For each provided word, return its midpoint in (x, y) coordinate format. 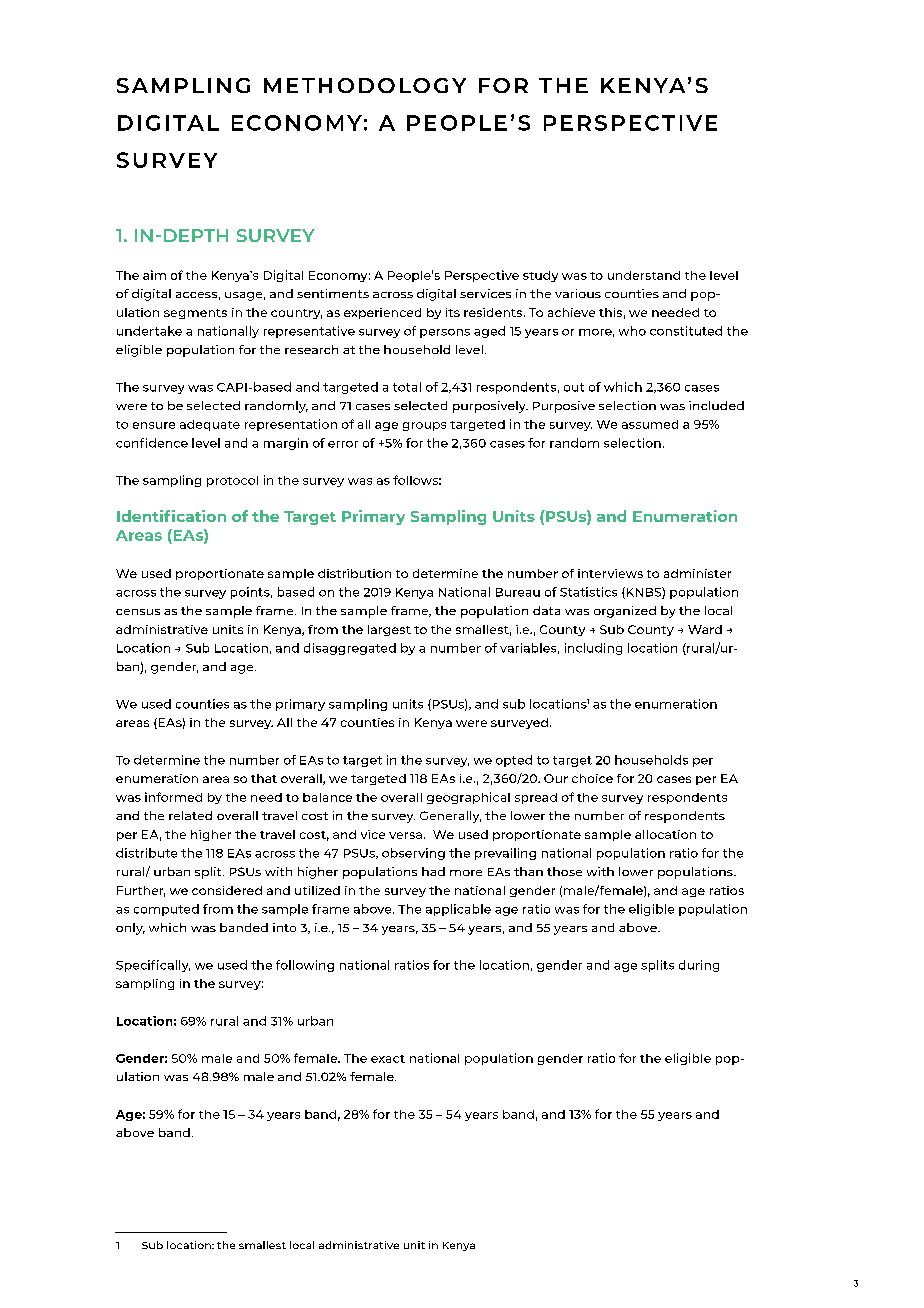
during (699, 966)
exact (388, 1059)
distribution (354, 573)
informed (173, 797)
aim (154, 275)
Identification (171, 516)
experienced (382, 313)
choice (592, 778)
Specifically (153, 966)
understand (644, 275)
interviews (610, 573)
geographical (468, 798)
